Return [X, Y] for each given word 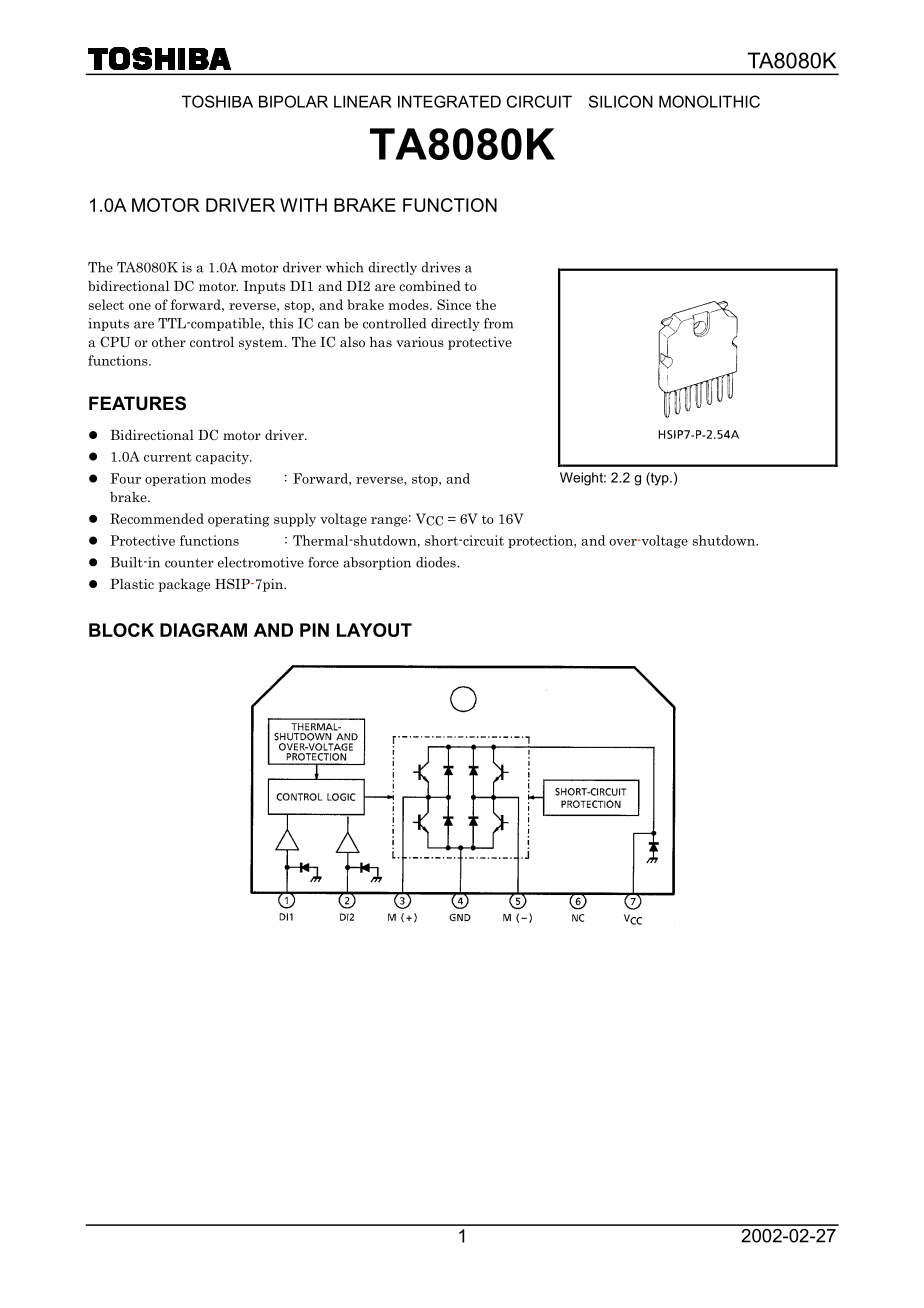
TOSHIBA [217, 101]
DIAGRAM [203, 630]
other [169, 342]
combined [430, 286]
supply [295, 520]
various [420, 342]
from [498, 323]
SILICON [621, 101]
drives [441, 267]
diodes [437, 562]
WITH [303, 205]
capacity [223, 457]
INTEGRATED [449, 101]
